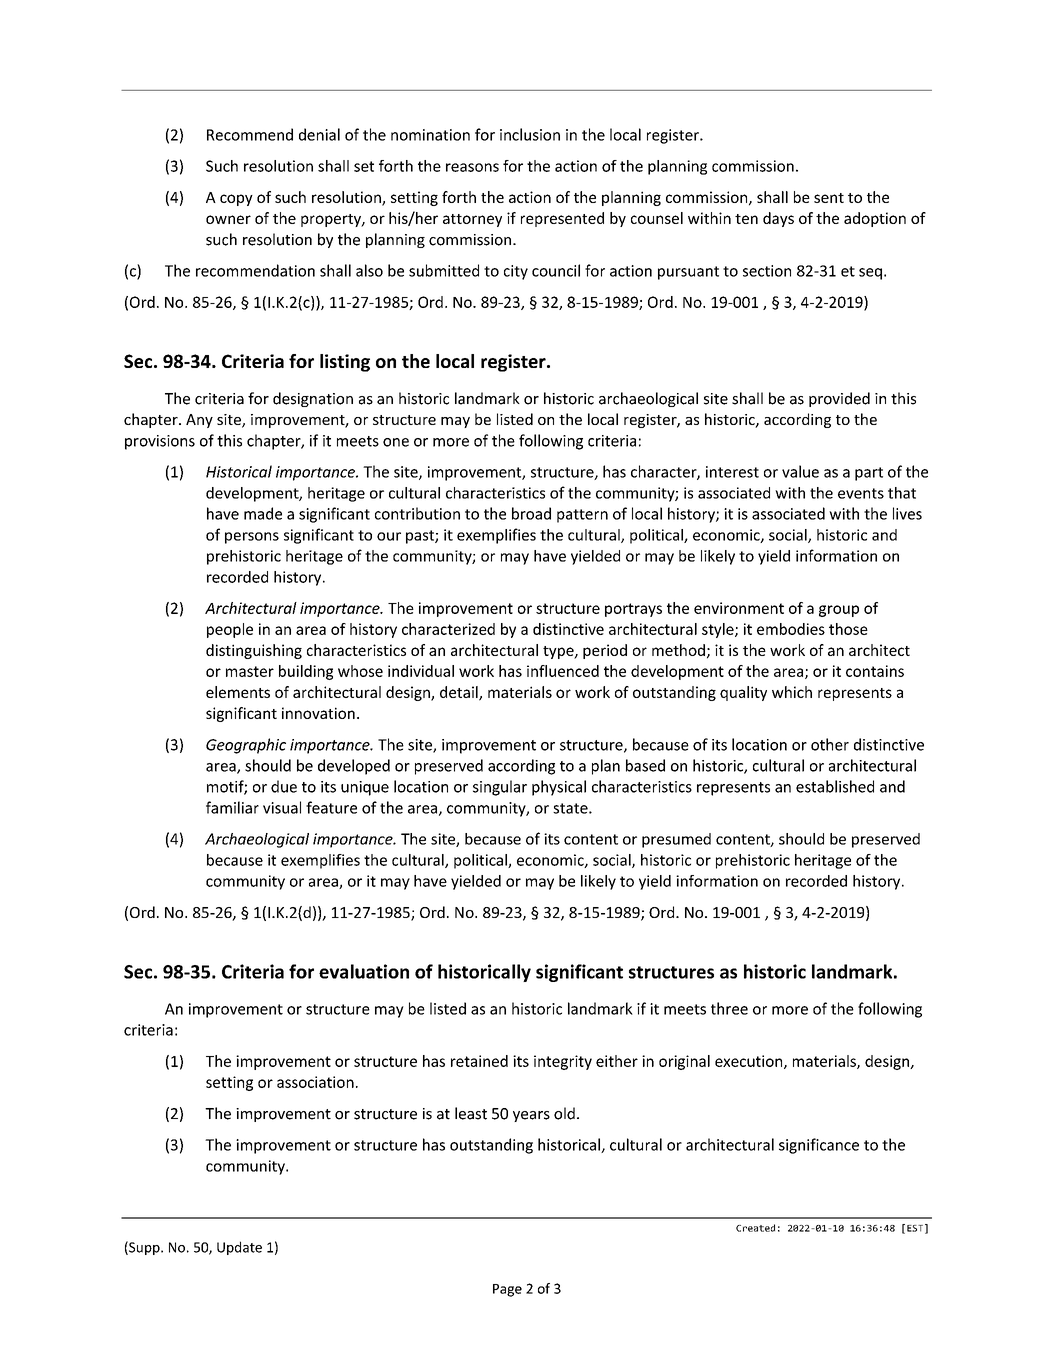 This screenshot has width=1053, height=1363. I want to click on copy, so click(236, 200).
